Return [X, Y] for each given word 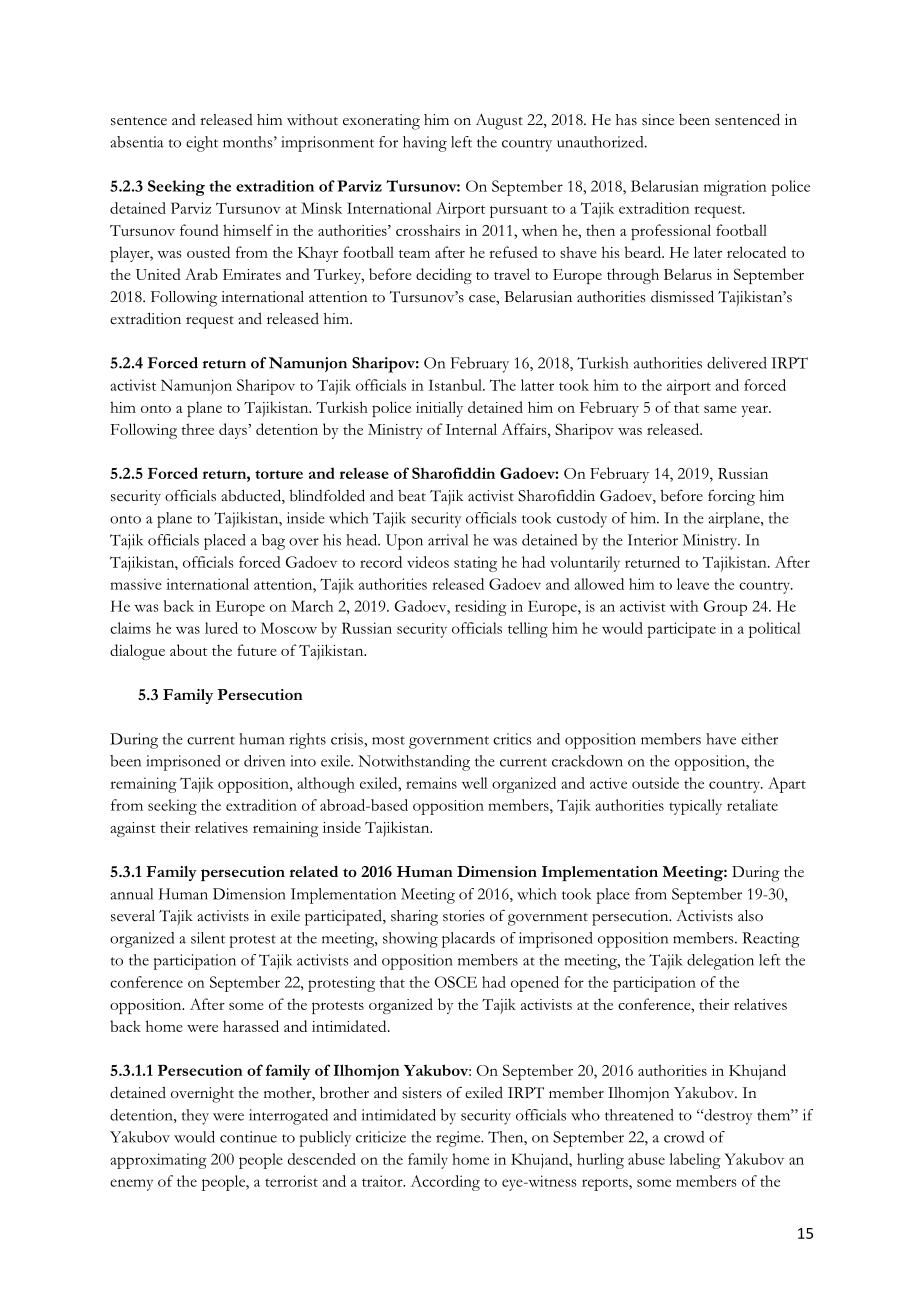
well [475, 783]
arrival [448, 540]
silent [208, 938]
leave [693, 584]
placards [468, 940]
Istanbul [456, 385]
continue [248, 1137]
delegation [720, 962]
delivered [737, 363]
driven [264, 761]
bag [273, 542]
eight [202, 144]
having [425, 144]
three [197, 429]
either [759, 739]
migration [735, 188]
